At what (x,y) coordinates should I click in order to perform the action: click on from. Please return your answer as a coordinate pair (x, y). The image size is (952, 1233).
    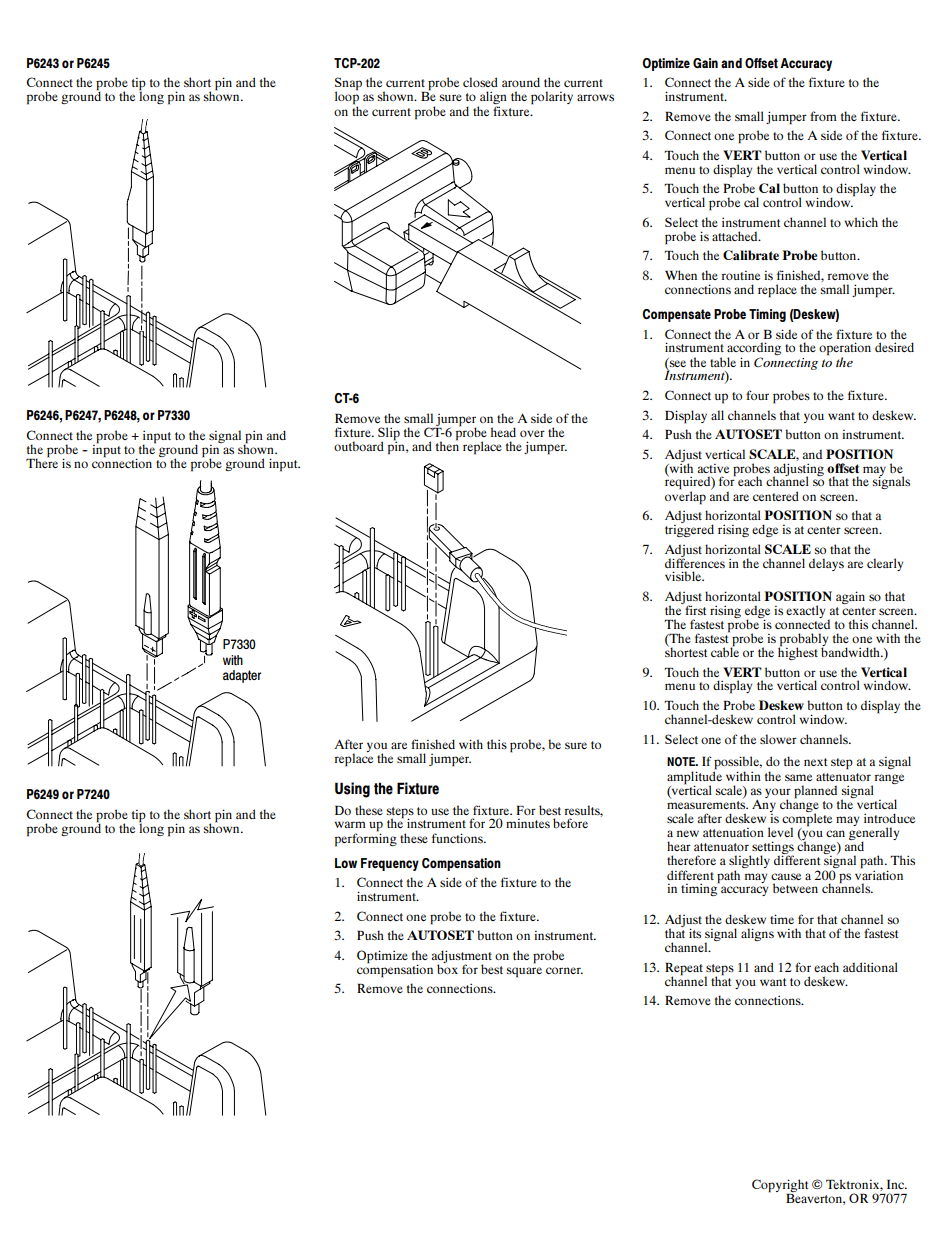
    Looking at the image, I should click on (823, 116).
